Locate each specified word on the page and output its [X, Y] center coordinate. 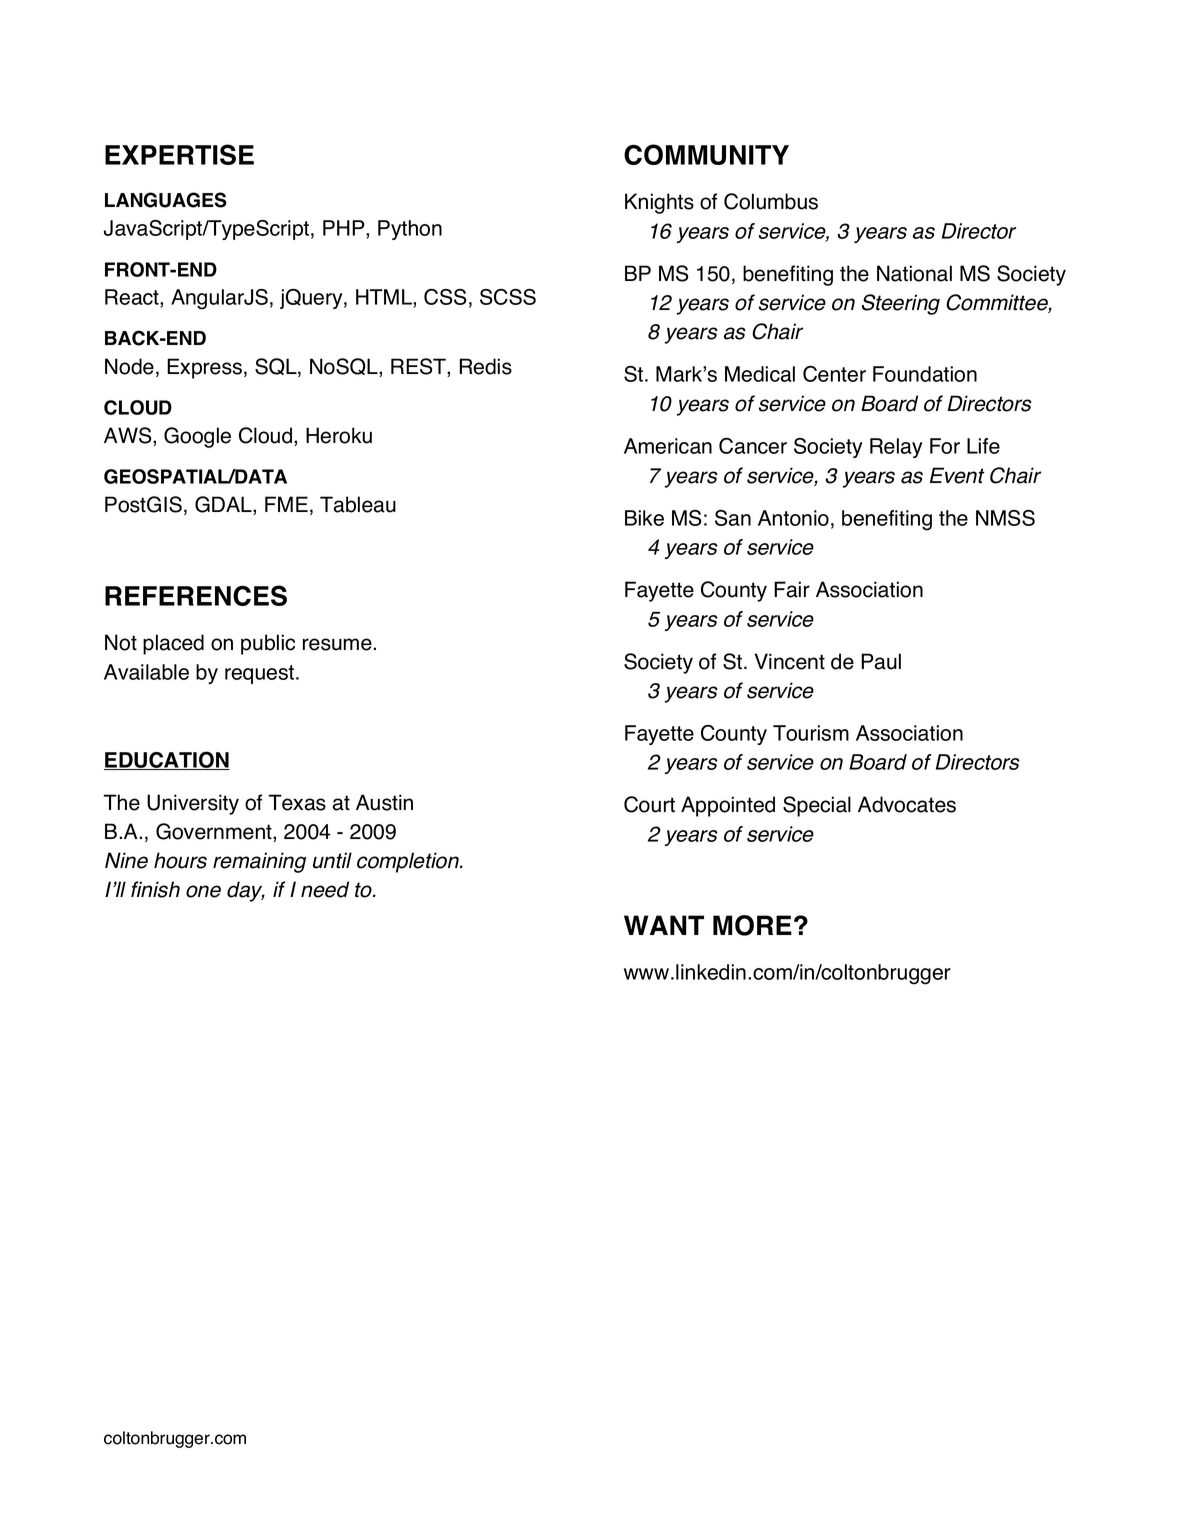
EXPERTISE [179, 154]
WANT [664, 925]
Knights [659, 203]
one [203, 891]
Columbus [771, 201]
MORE [752, 925]
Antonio [793, 518]
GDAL [224, 505]
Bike [644, 518]
